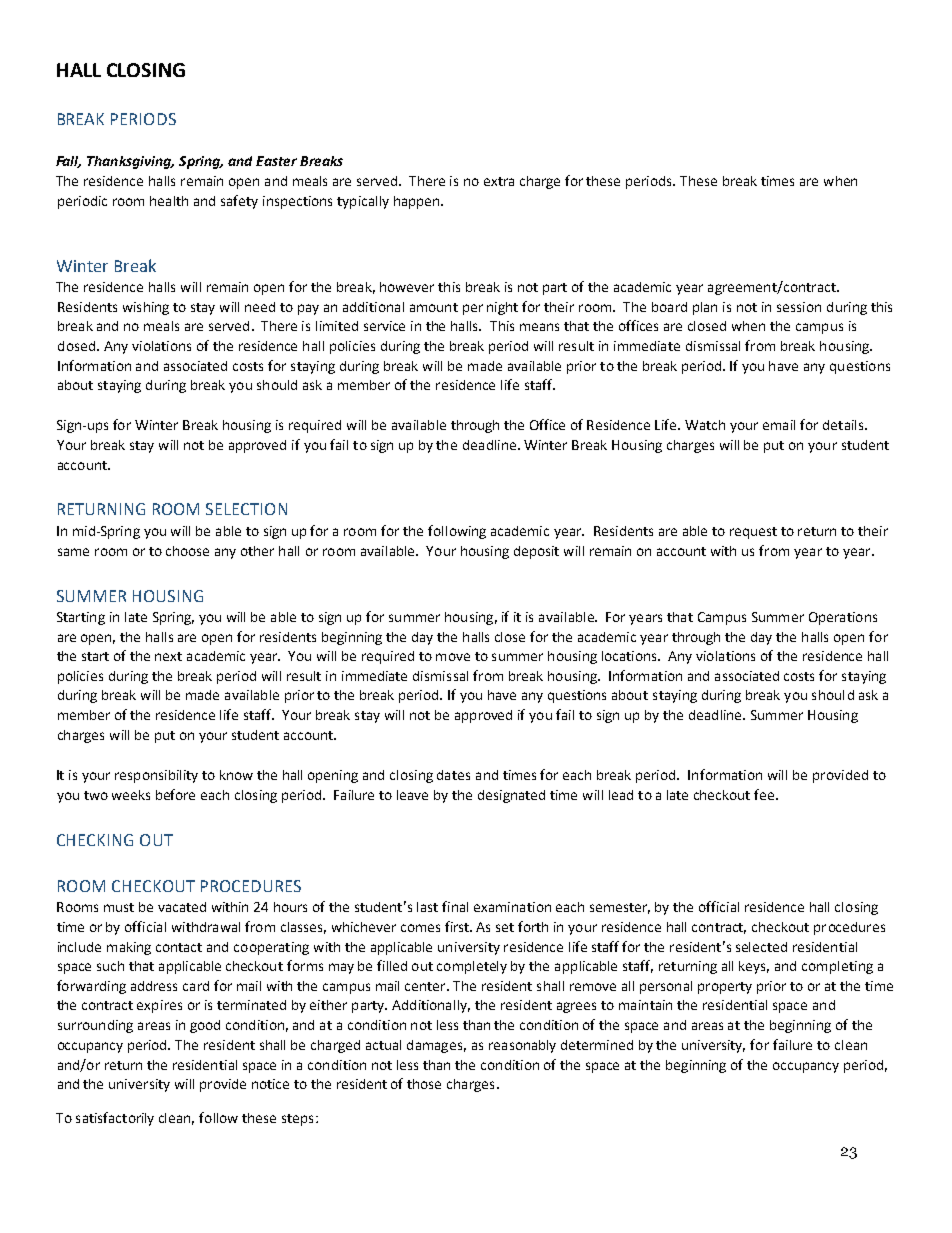  I want to click on session, so click(799, 307).
